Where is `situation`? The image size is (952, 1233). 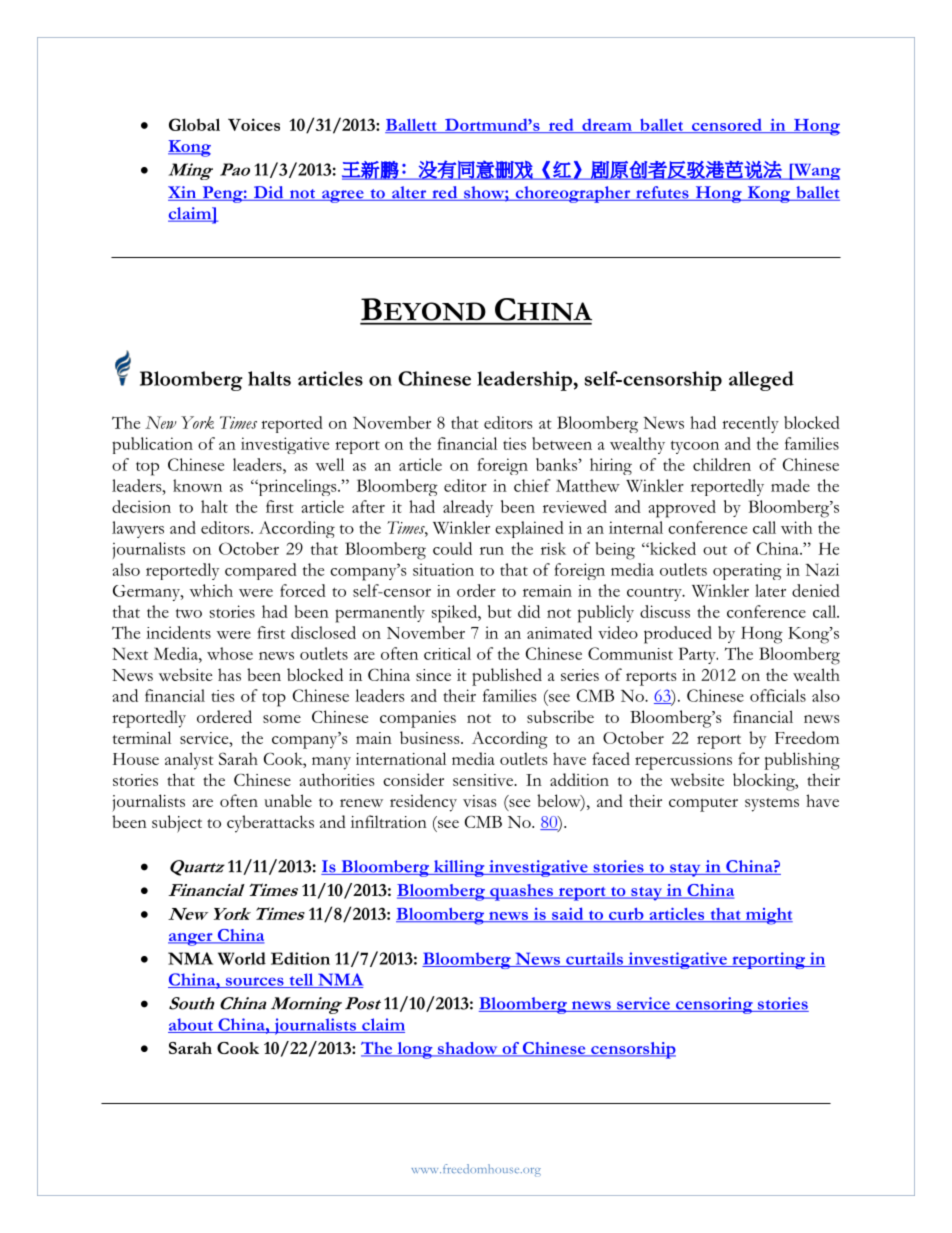
situation is located at coordinates (443, 569).
